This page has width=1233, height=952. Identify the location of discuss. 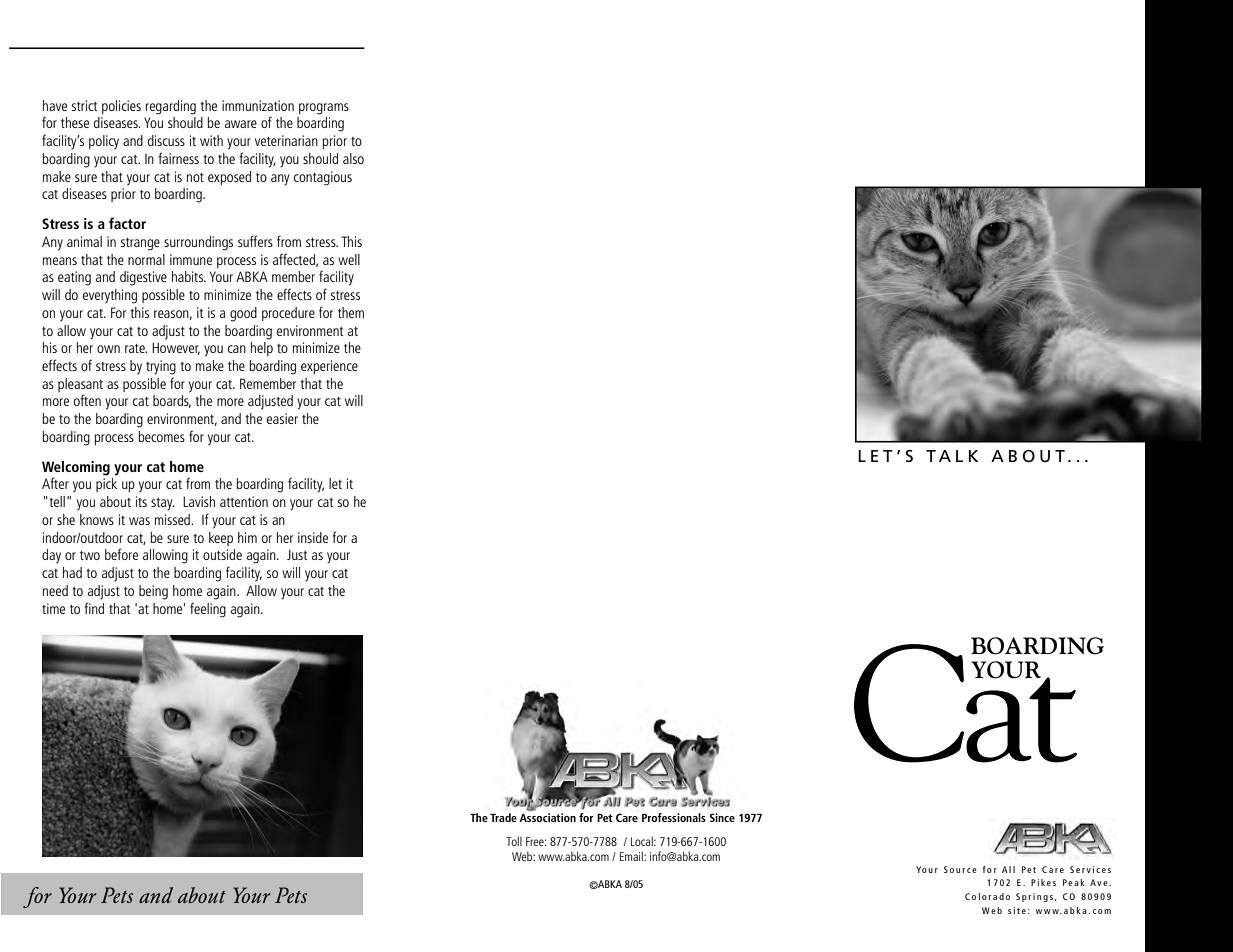
(166, 140).
